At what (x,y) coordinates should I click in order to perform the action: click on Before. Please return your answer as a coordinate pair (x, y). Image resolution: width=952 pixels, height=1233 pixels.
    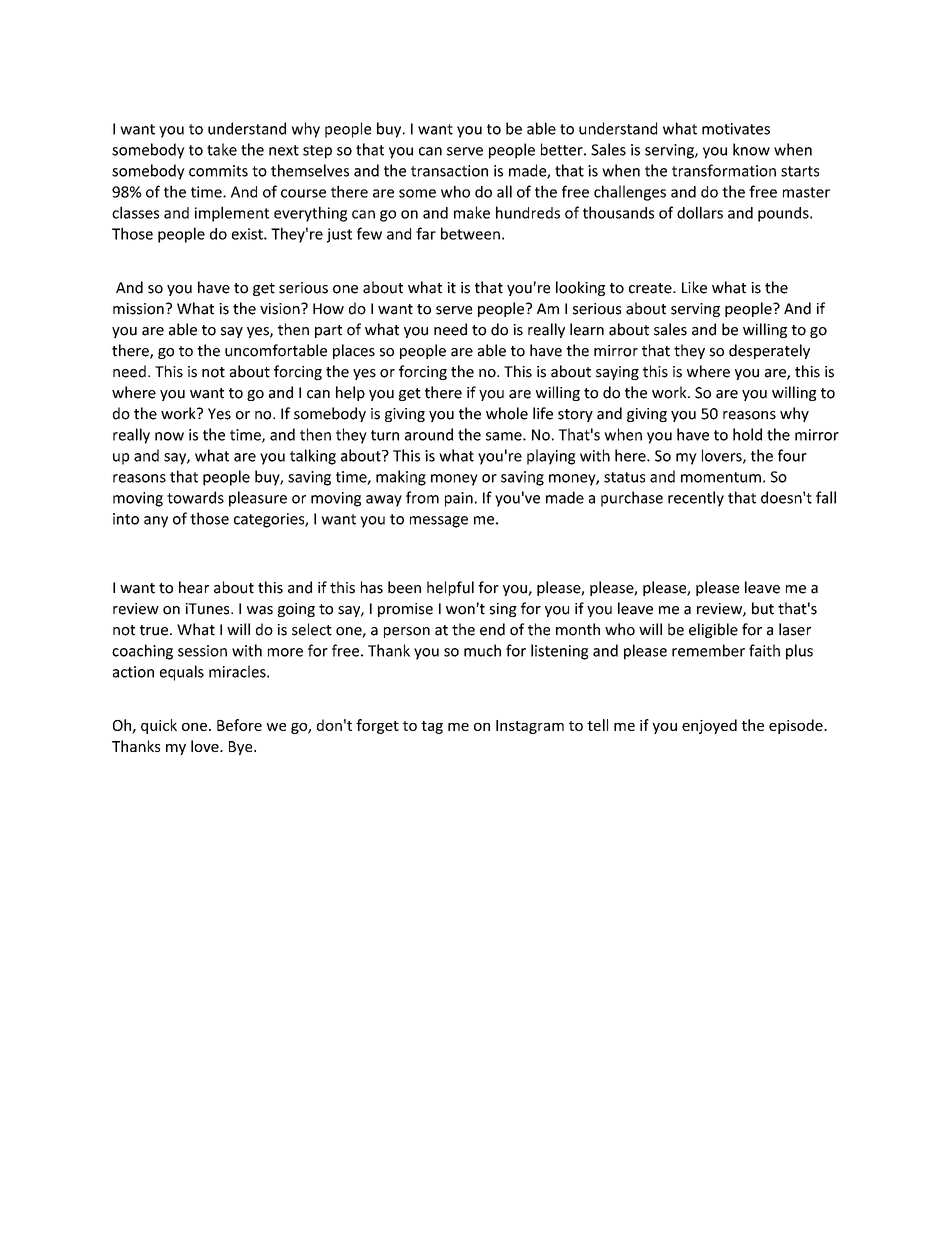
    Looking at the image, I should click on (239, 725).
